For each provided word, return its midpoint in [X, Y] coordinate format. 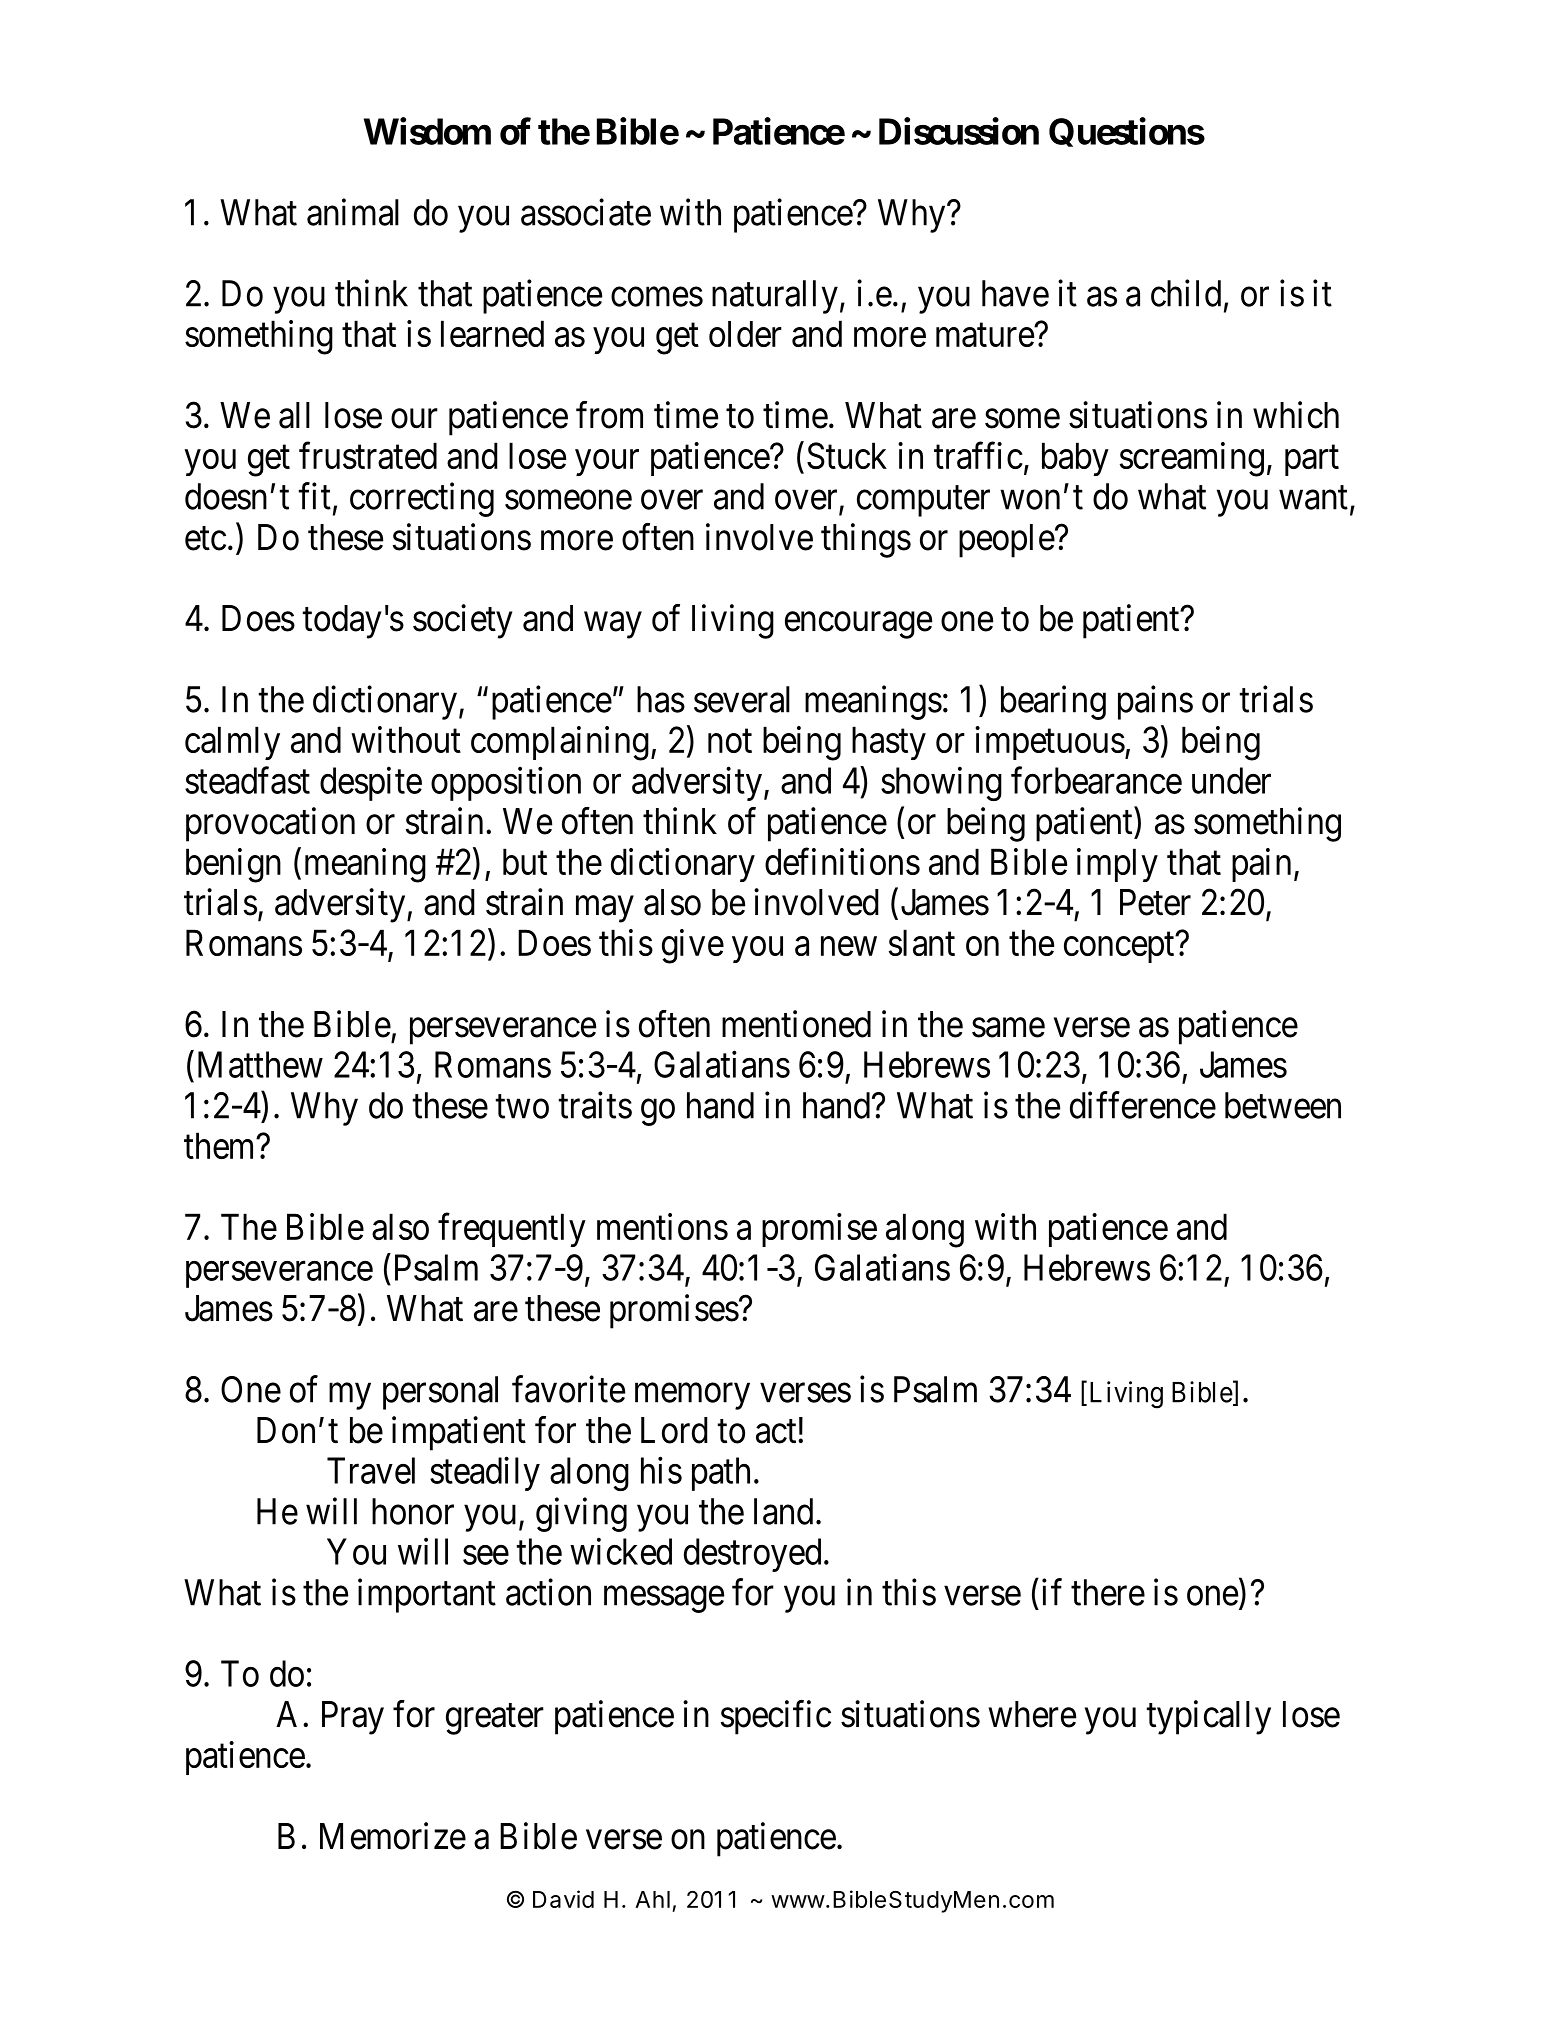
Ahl [652, 1899]
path [721, 1474]
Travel [371, 1470]
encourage [858, 625]
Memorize [393, 1836]
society [462, 621]
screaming [1192, 459]
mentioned [796, 1024]
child [1186, 293]
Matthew [260, 1064]
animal [353, 212]
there [1108, 1592]
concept [1120, 948]
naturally [775, 297]
